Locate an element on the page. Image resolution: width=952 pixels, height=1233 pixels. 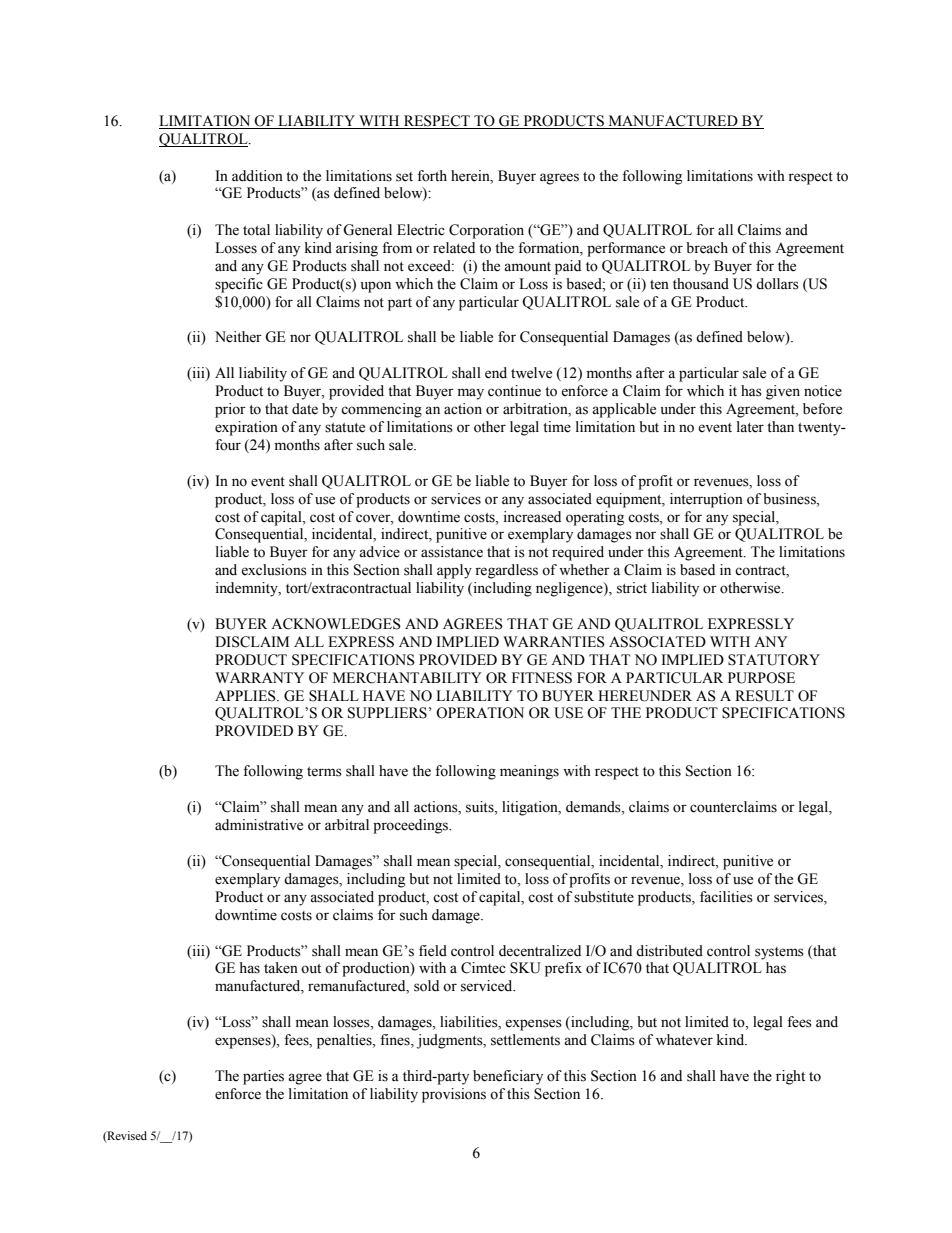
facilities is located at coordinates (726, 897).
